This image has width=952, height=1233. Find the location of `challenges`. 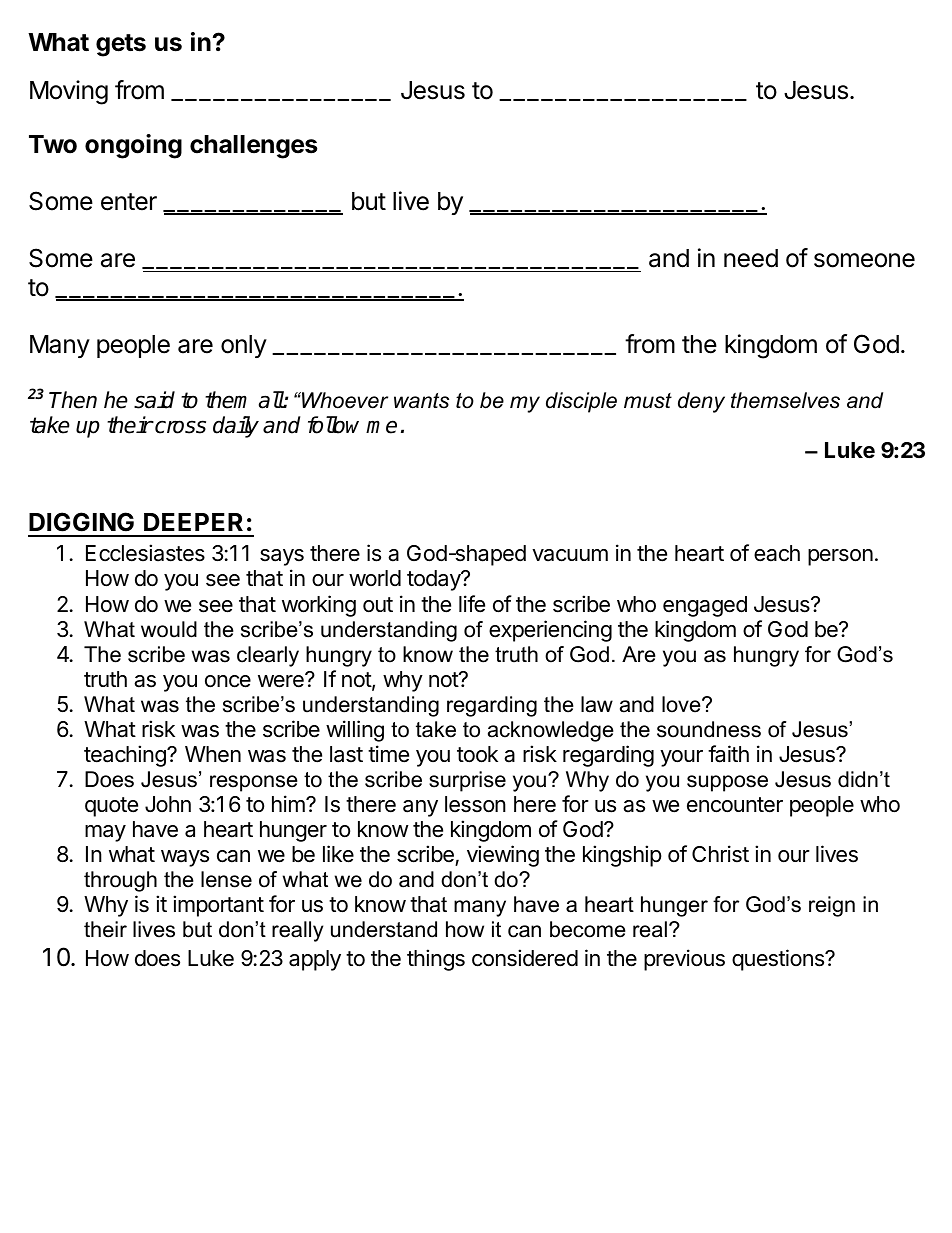

challenges is located at coordinates (253, 147).
